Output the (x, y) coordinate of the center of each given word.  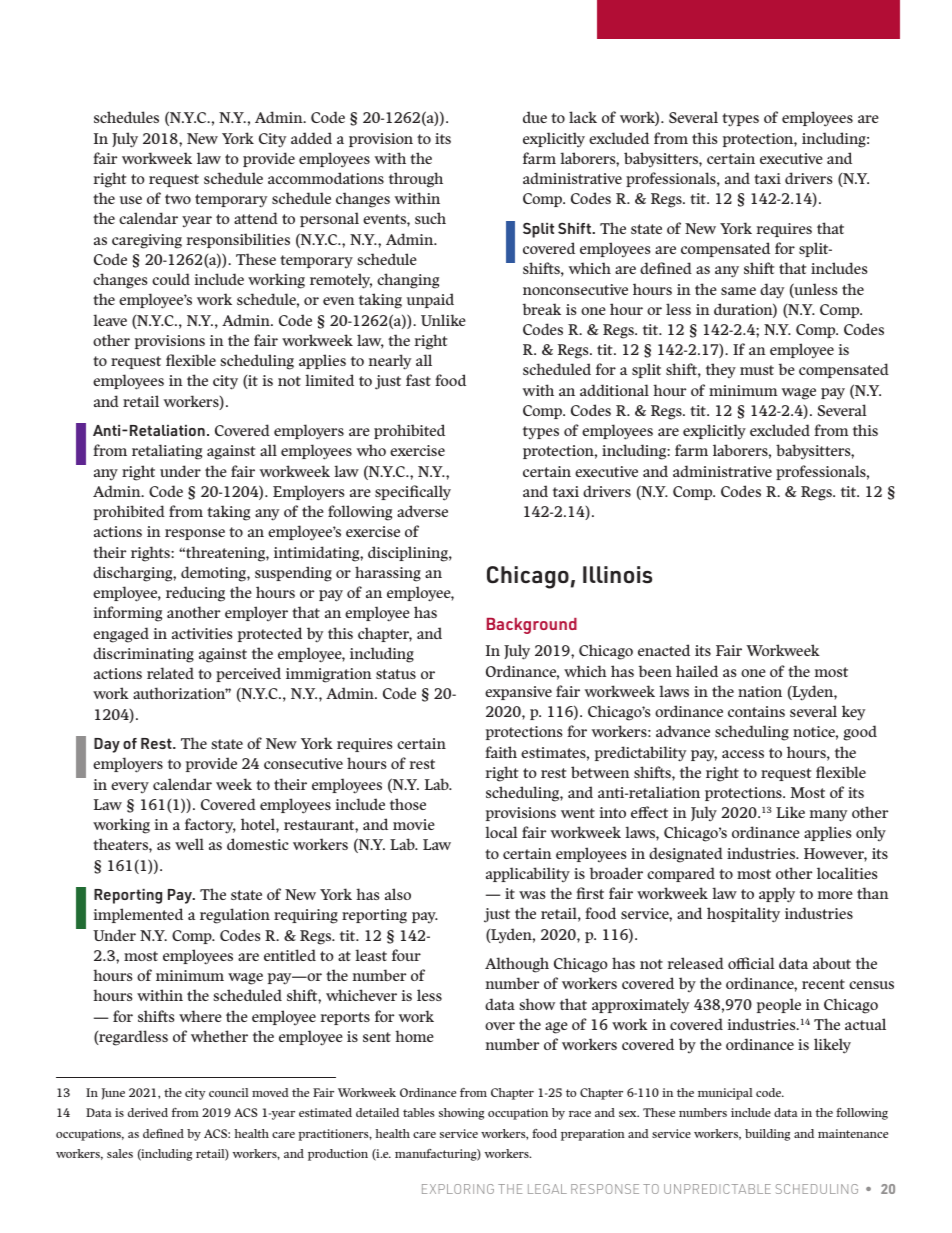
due (535, 117)
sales (120, 1153)
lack (583, 117)
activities (202, 633)
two (178, 199)
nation (760, 691)
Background (532, 626)
